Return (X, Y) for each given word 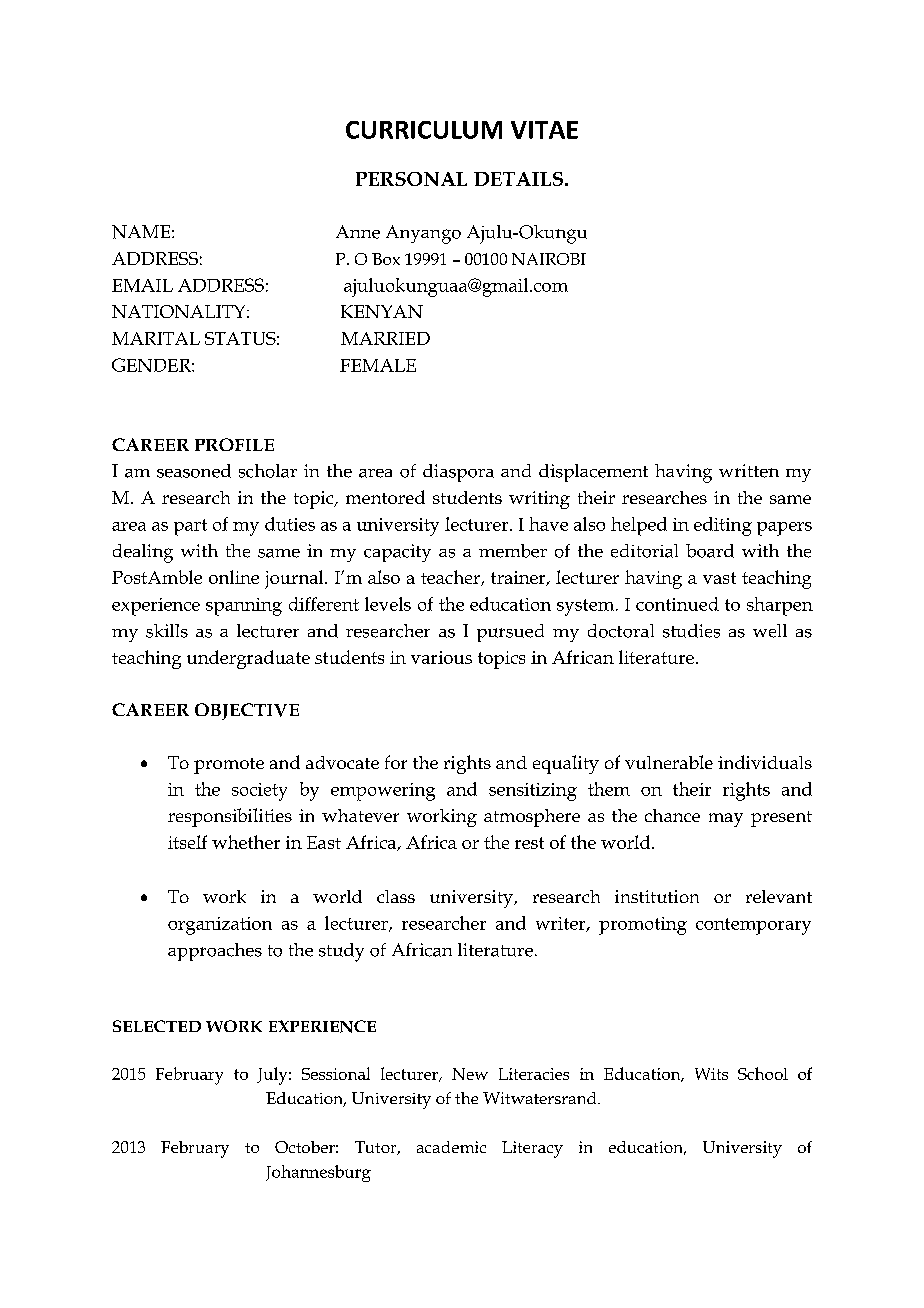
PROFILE (234, 444)
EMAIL (142, 285)
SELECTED (157, 1026)
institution (657, 896)
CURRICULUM (424, 130)
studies (691, 631)
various (441, 657)
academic (451, 1147)
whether (246, 842)
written (749, 471)
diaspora (458, 473)
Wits (711, 1074)
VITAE (544, 130)
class (396, 896)
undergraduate (248, 659)
